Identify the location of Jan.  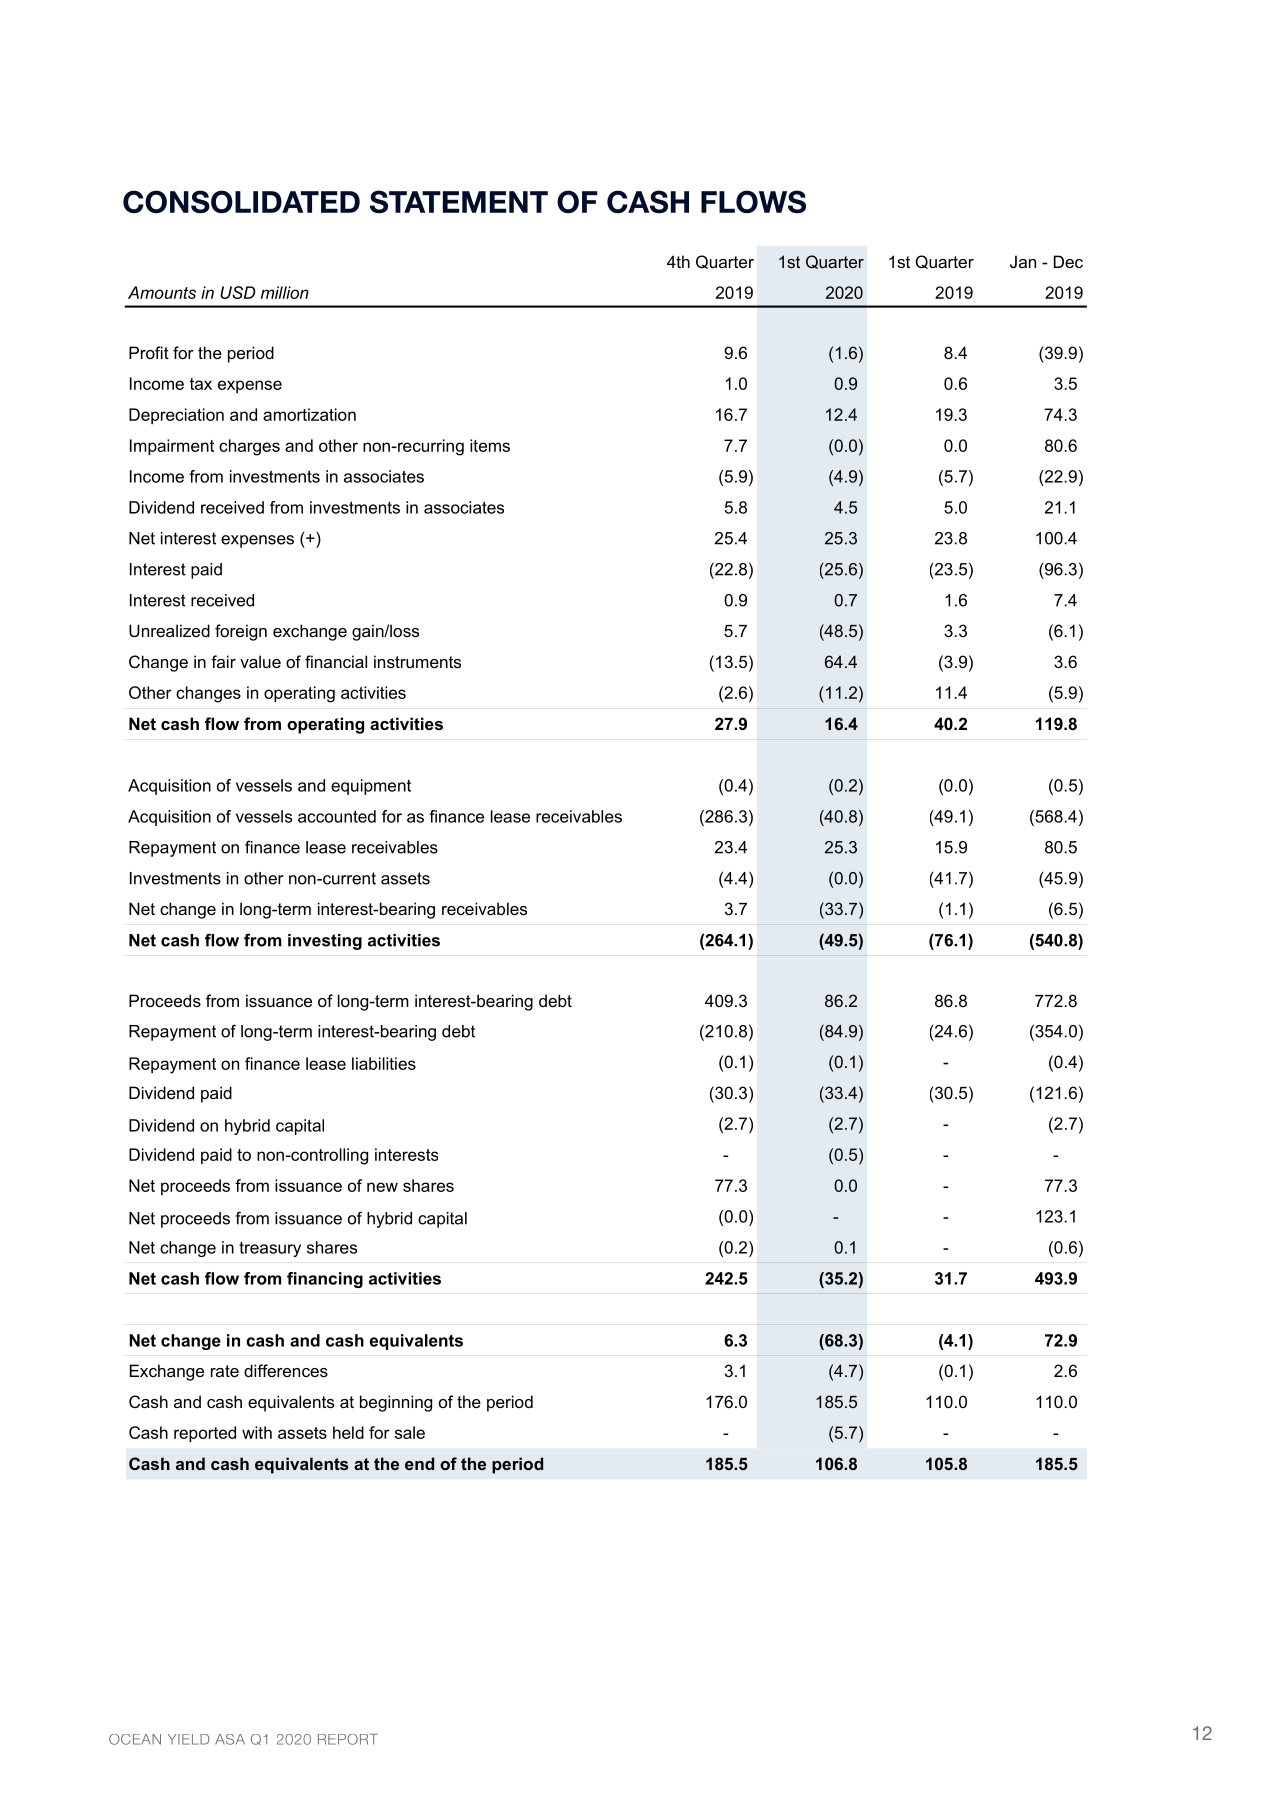
(1023, 261).
